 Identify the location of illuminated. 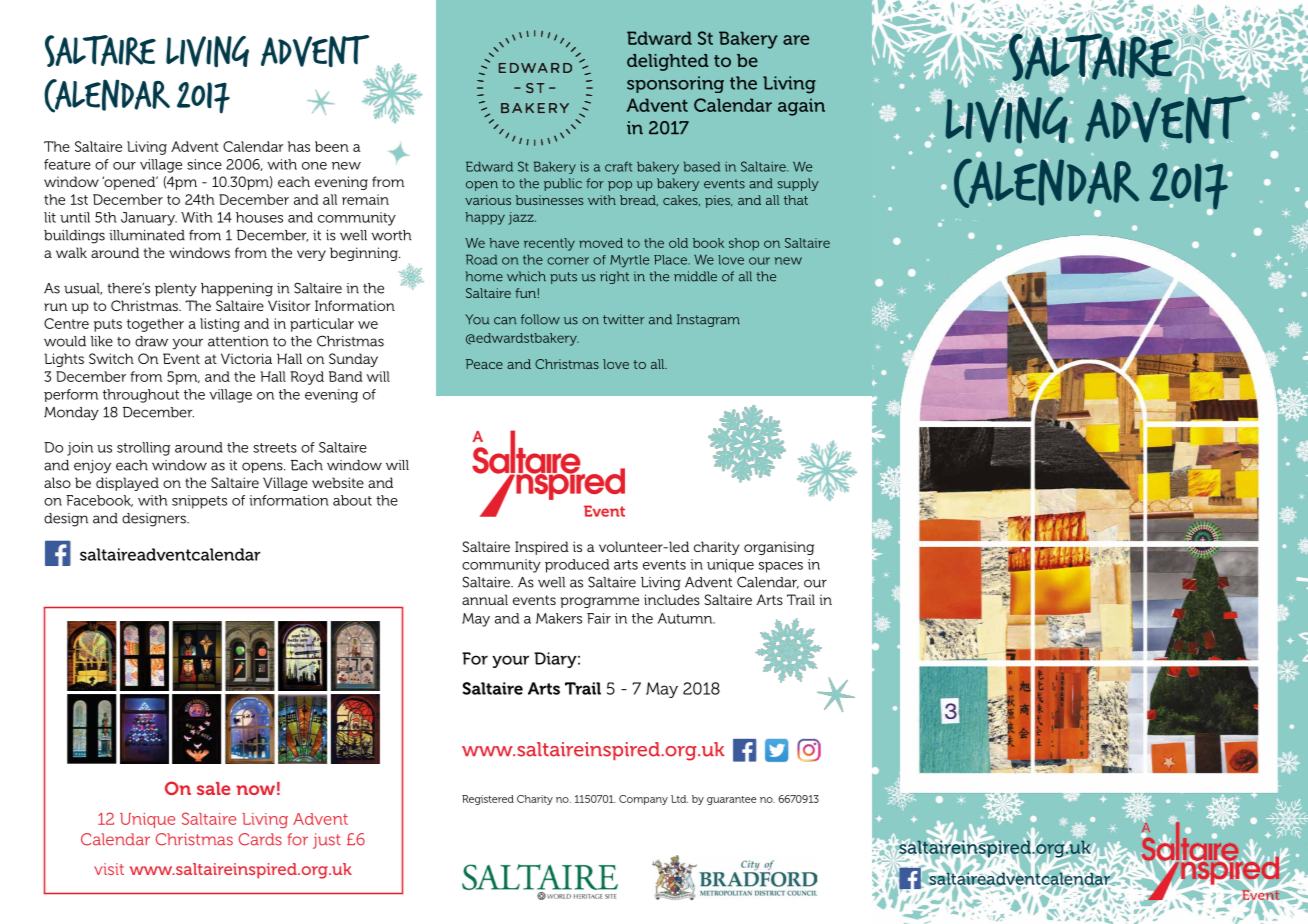
(147, 235).
